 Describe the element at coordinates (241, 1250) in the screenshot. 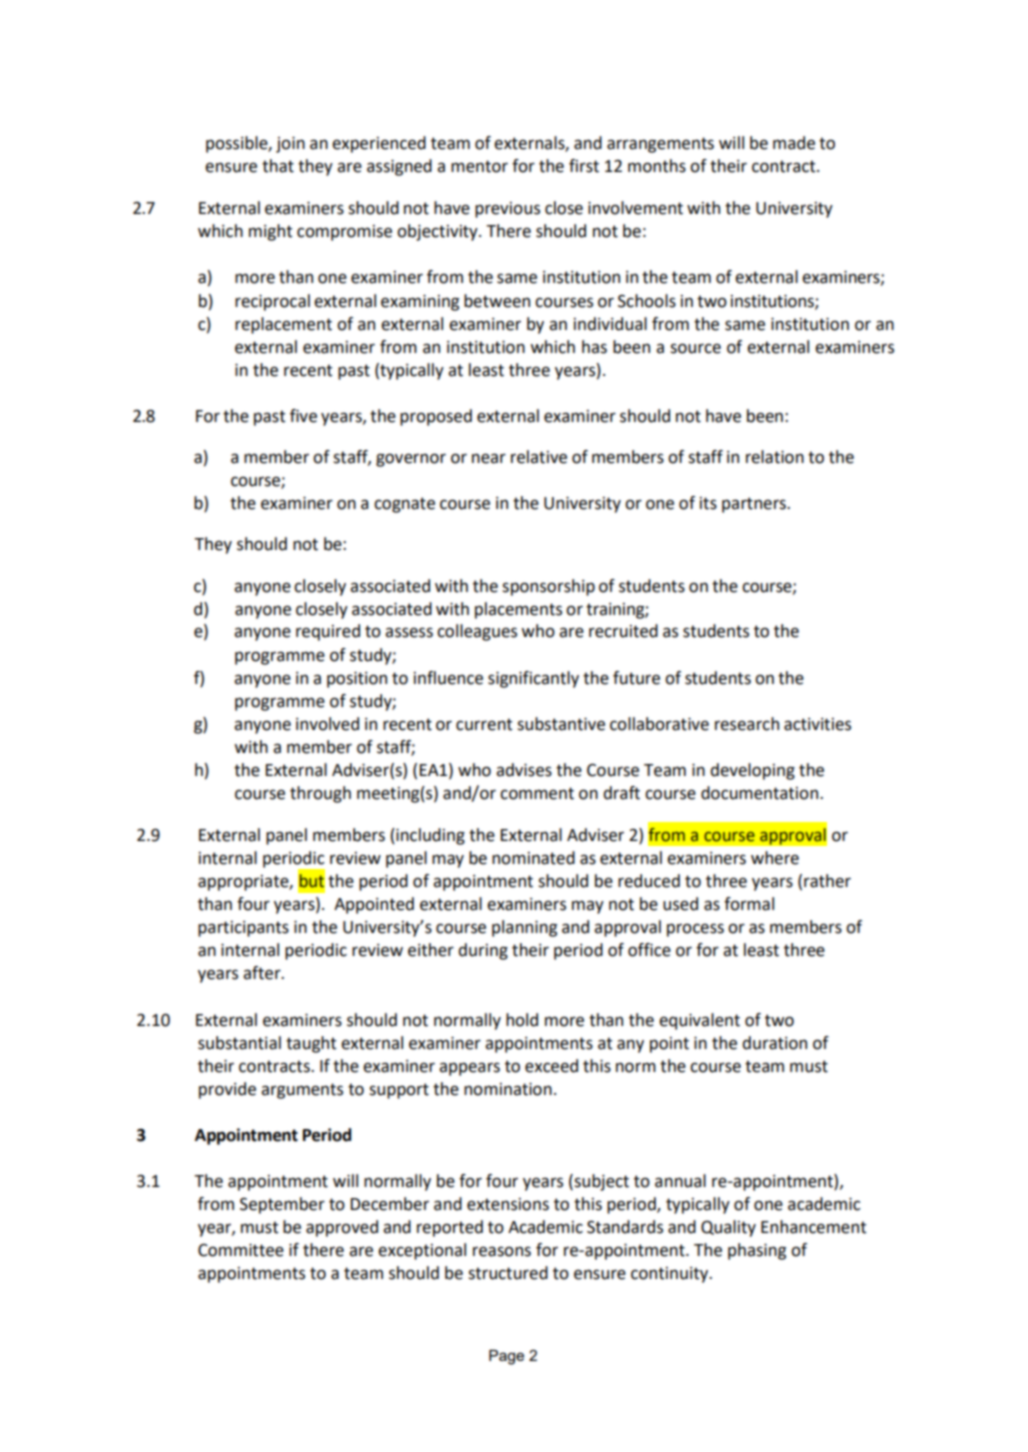

I see `Committee` at that location.
